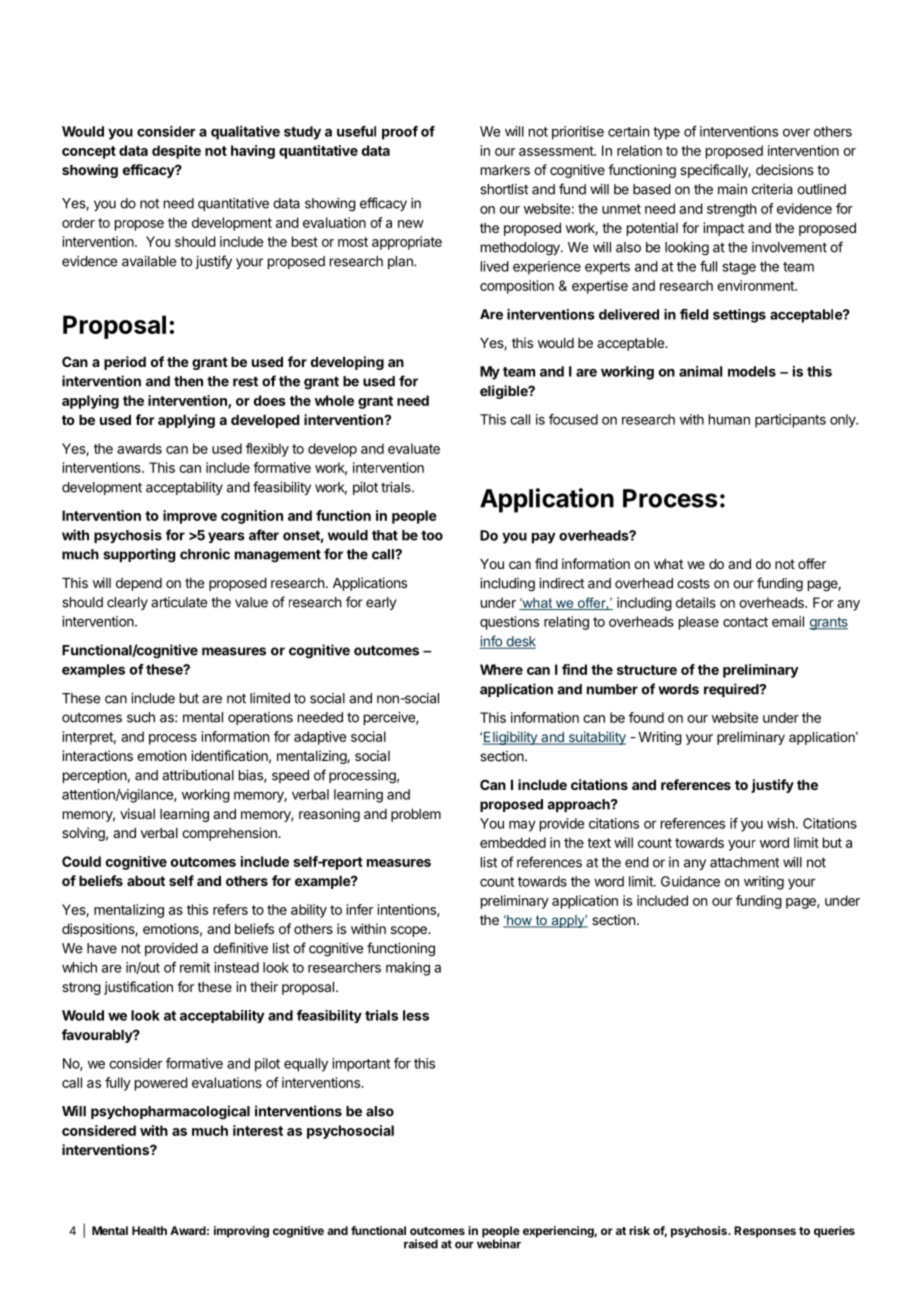 The image size is (924, 1308). I want to click on justification, so click(138, 988).
